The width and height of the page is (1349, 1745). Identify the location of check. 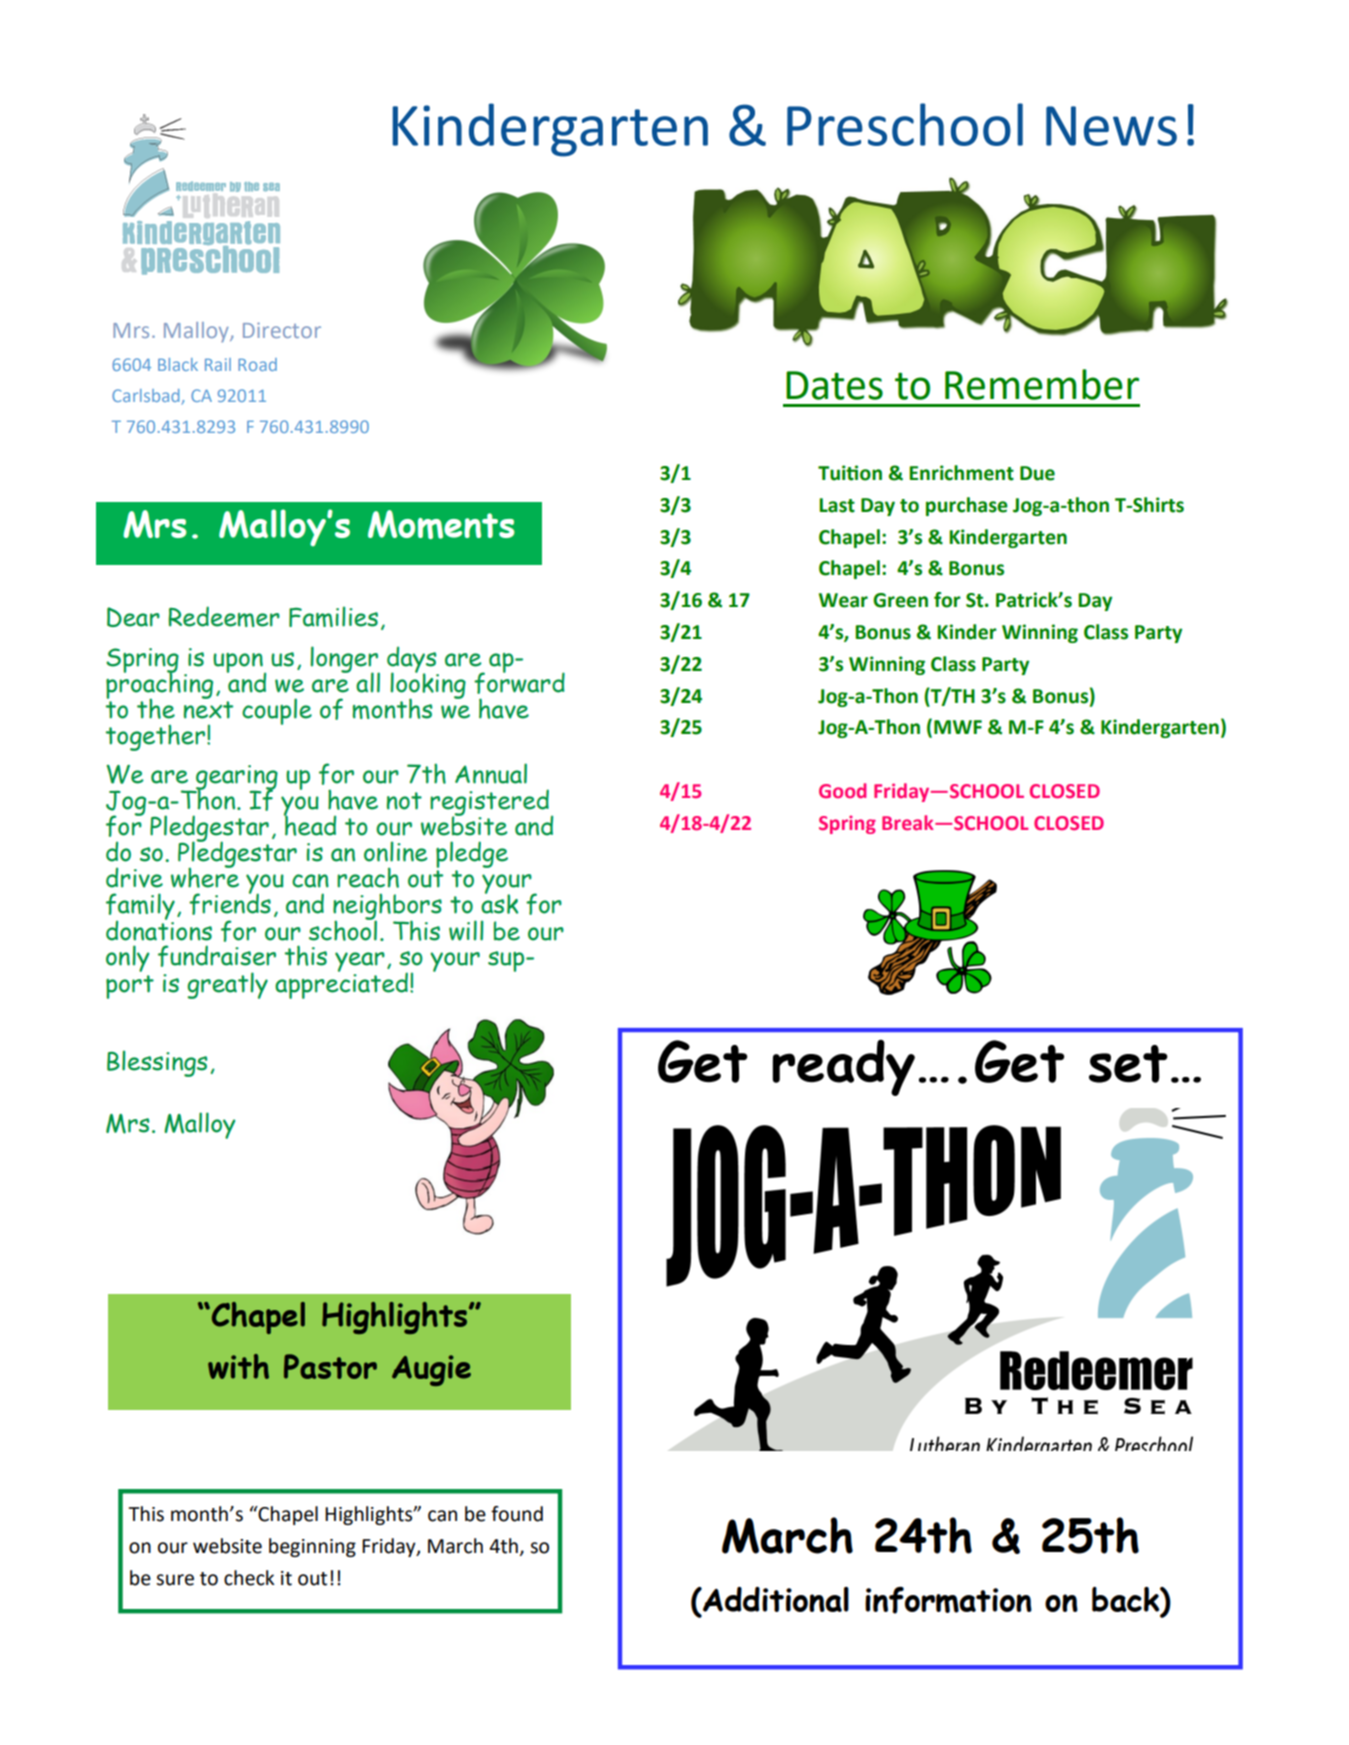
(249, 1578).
